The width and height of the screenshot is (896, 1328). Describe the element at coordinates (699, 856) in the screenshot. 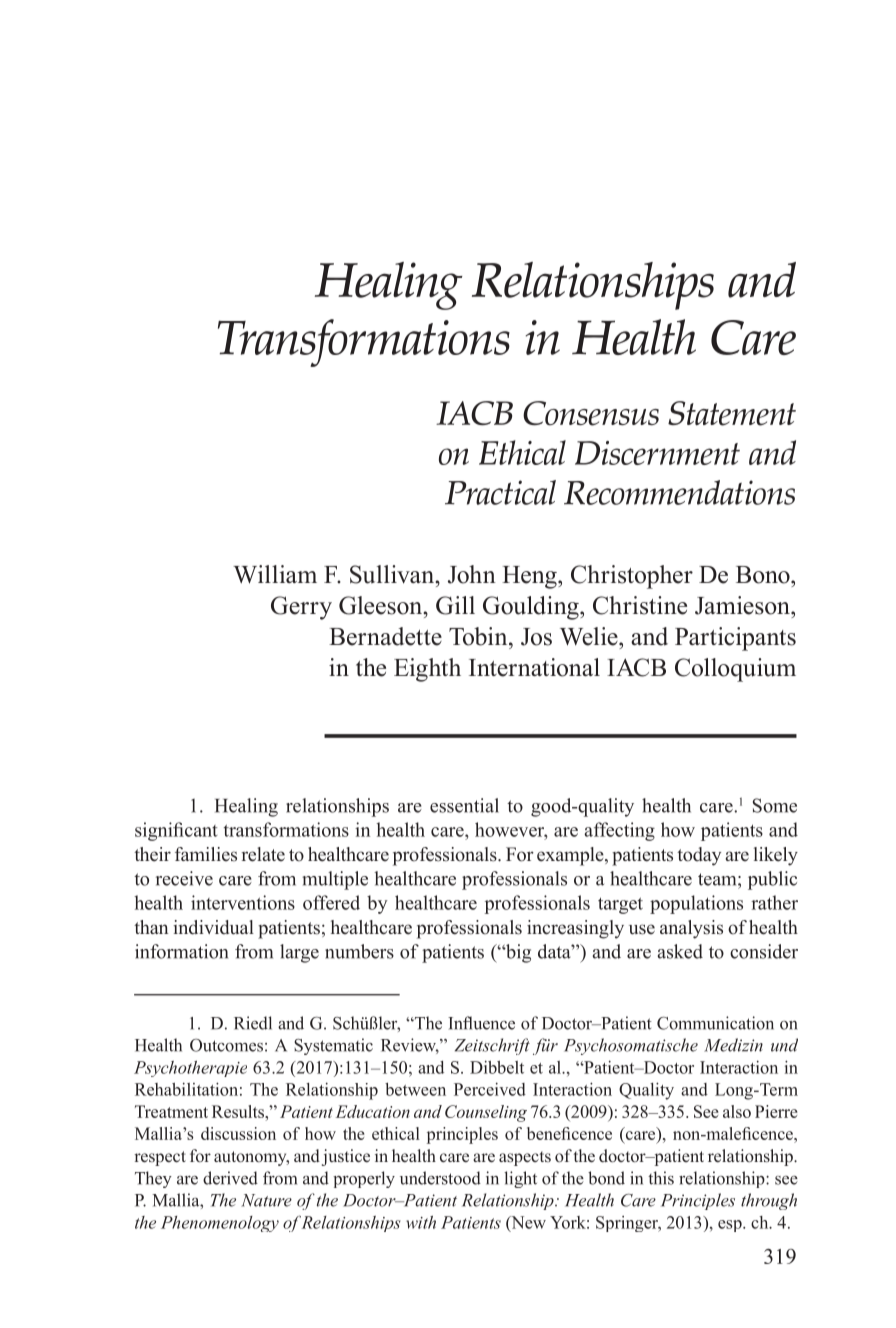

I see `today` at that location.
